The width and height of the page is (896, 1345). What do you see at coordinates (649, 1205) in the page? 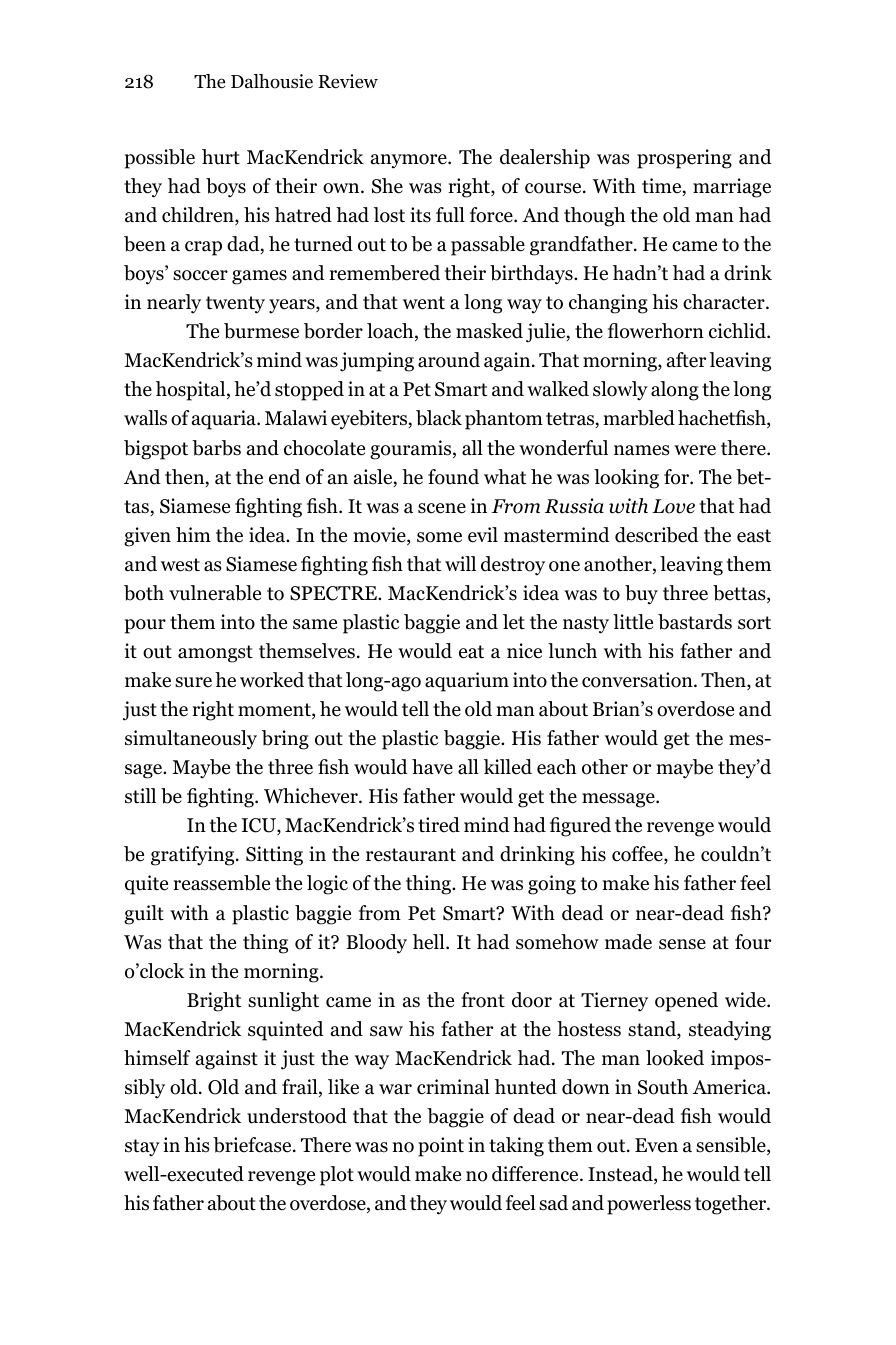
I see `powerless` at bounding box center [649, 1205].
